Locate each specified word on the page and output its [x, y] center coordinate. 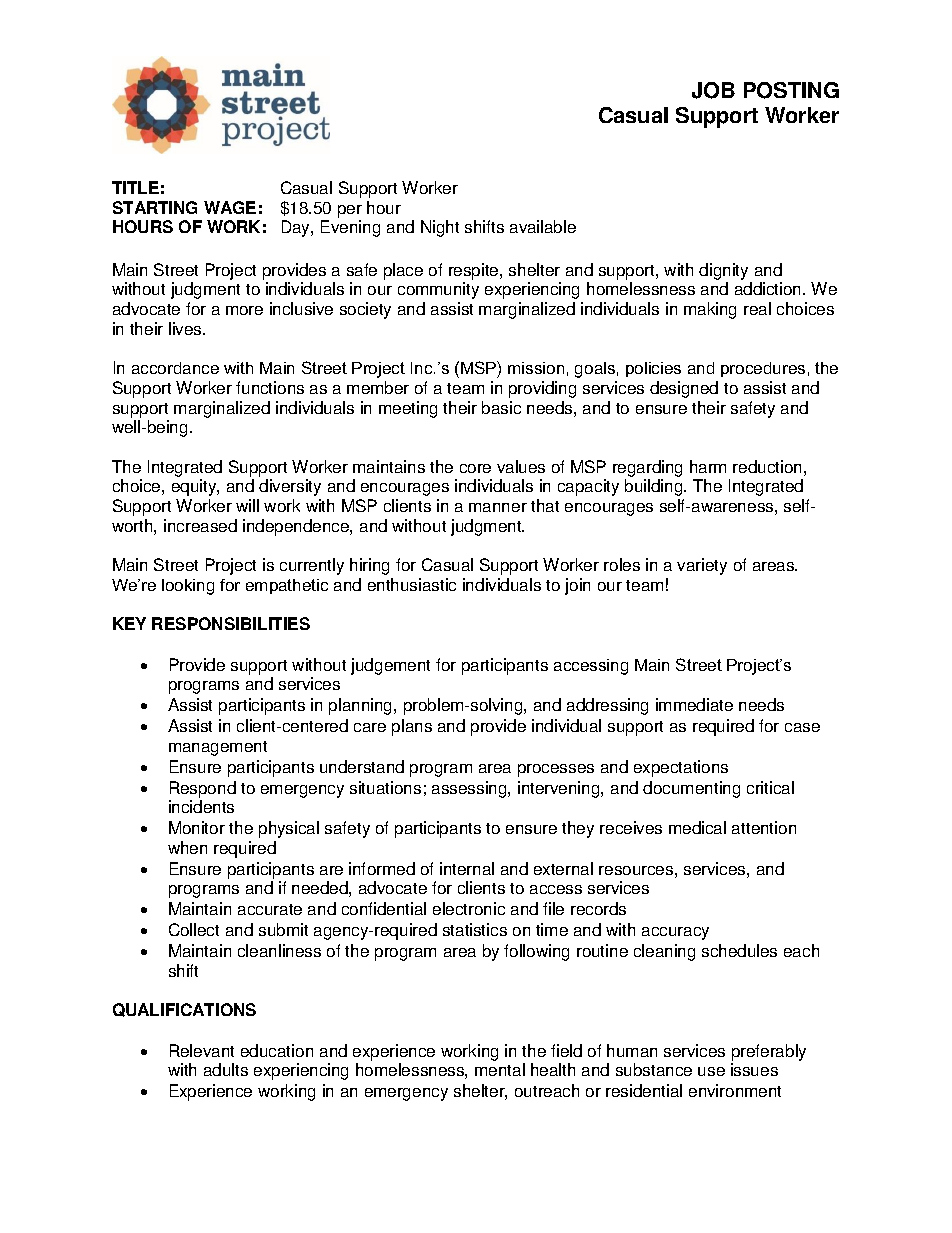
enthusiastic [412, 584]
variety [702, 566]
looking [188, 587]
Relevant [202, 1050]
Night [440, 228]
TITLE [135, 187]
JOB [713, 90]
